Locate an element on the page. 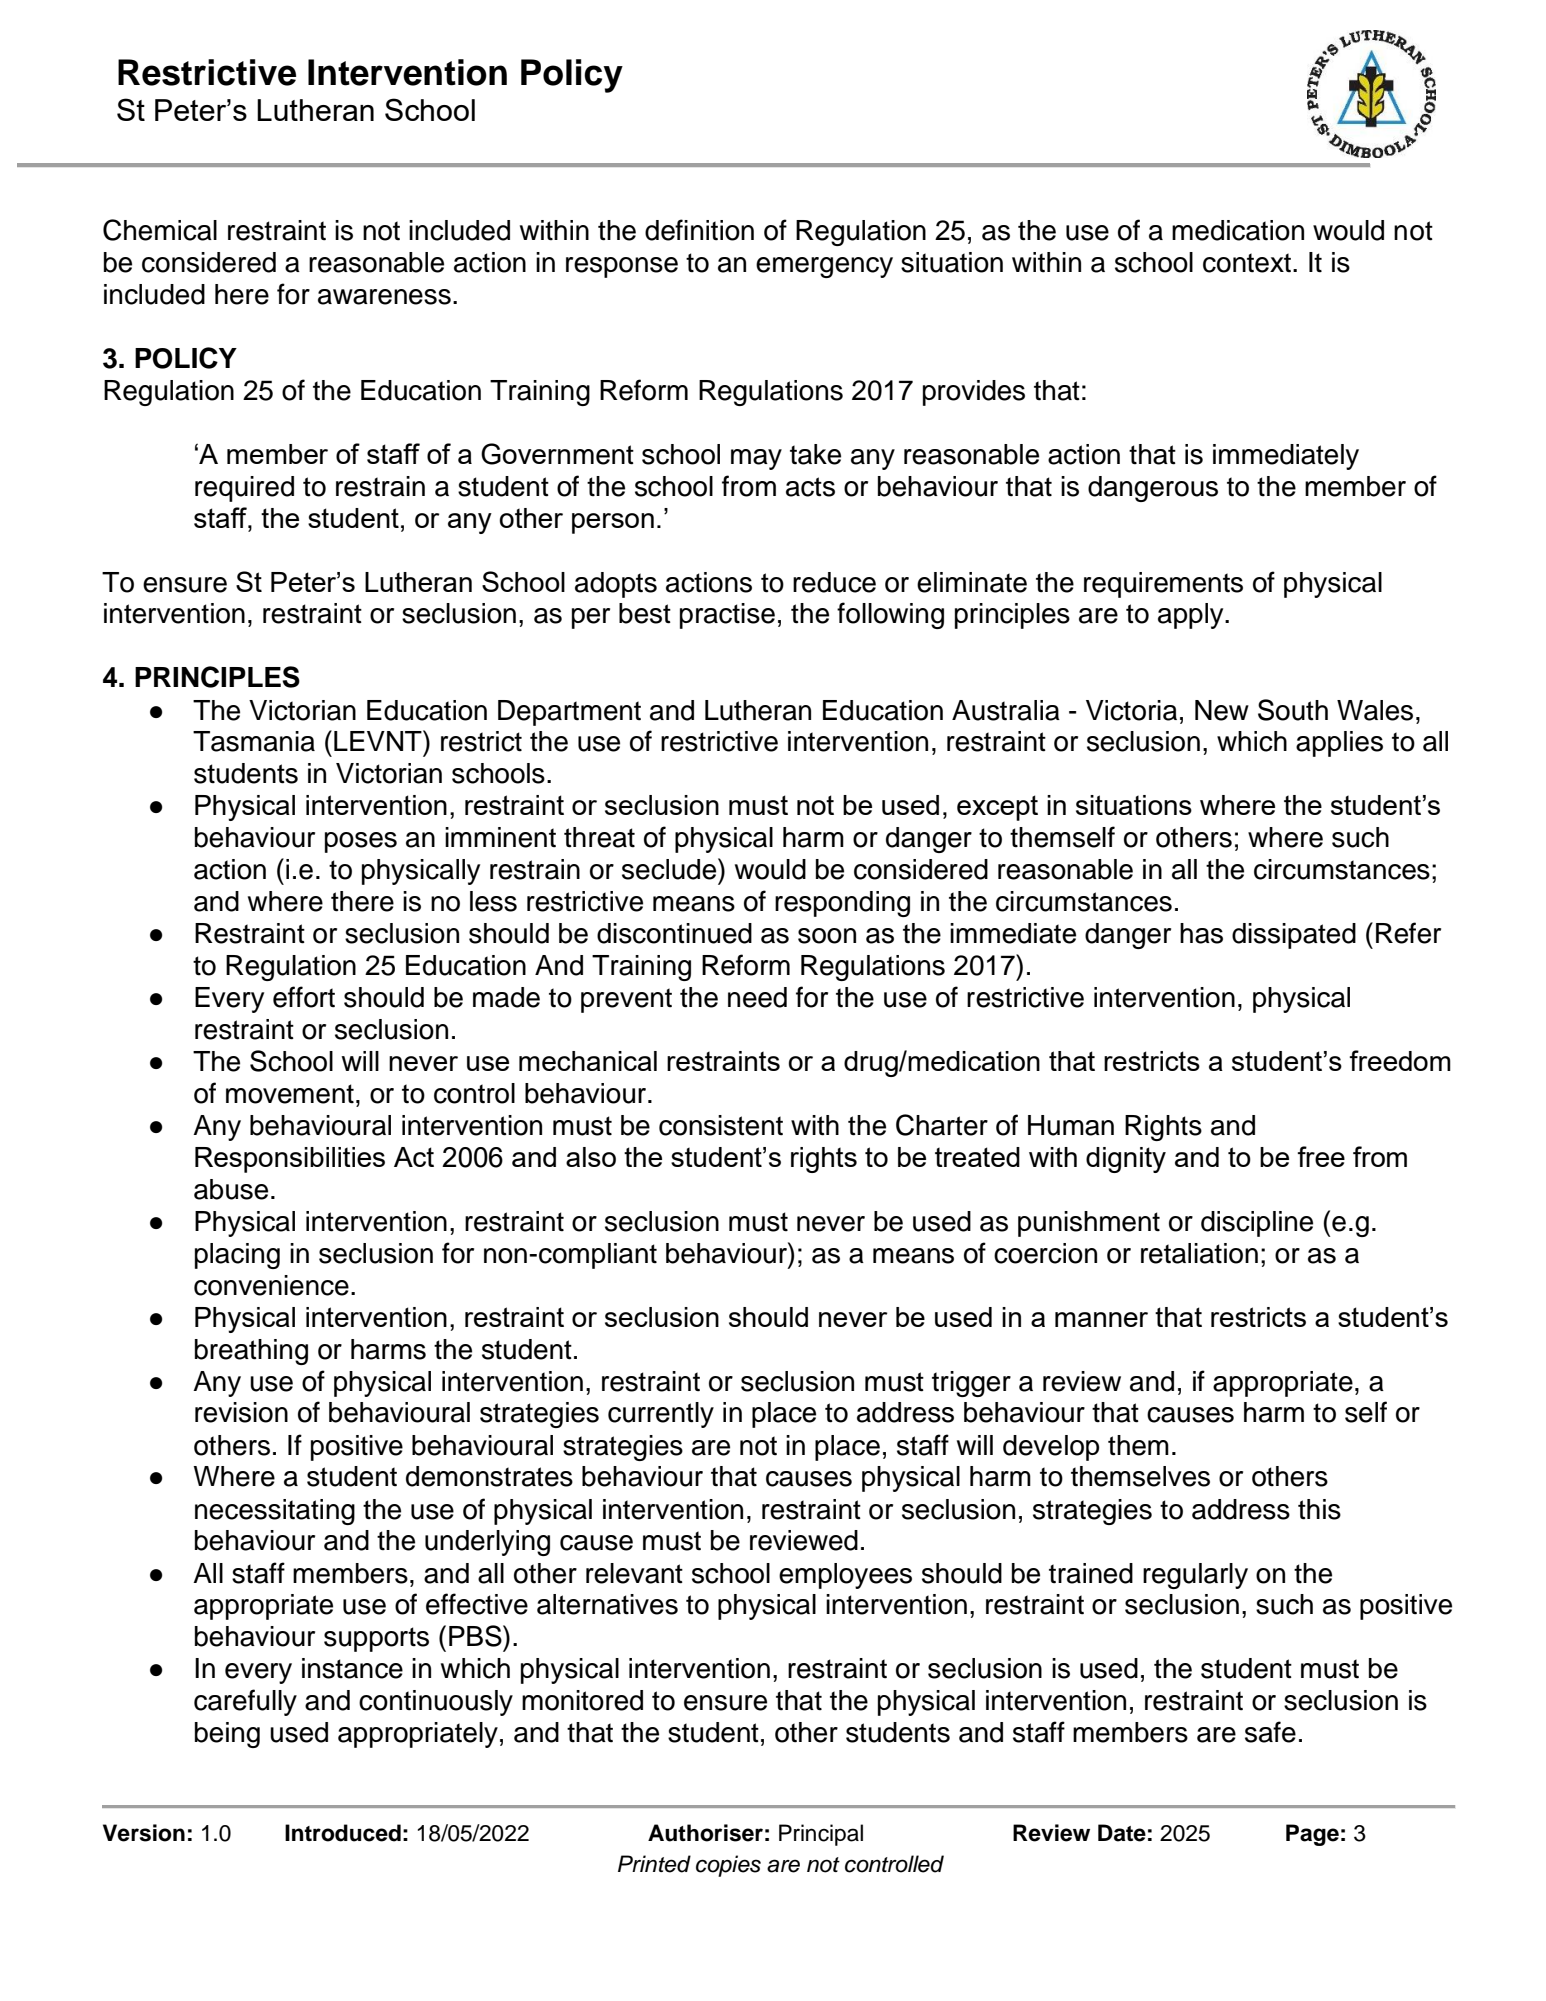  awareness is located at coordinates (384, 297).
